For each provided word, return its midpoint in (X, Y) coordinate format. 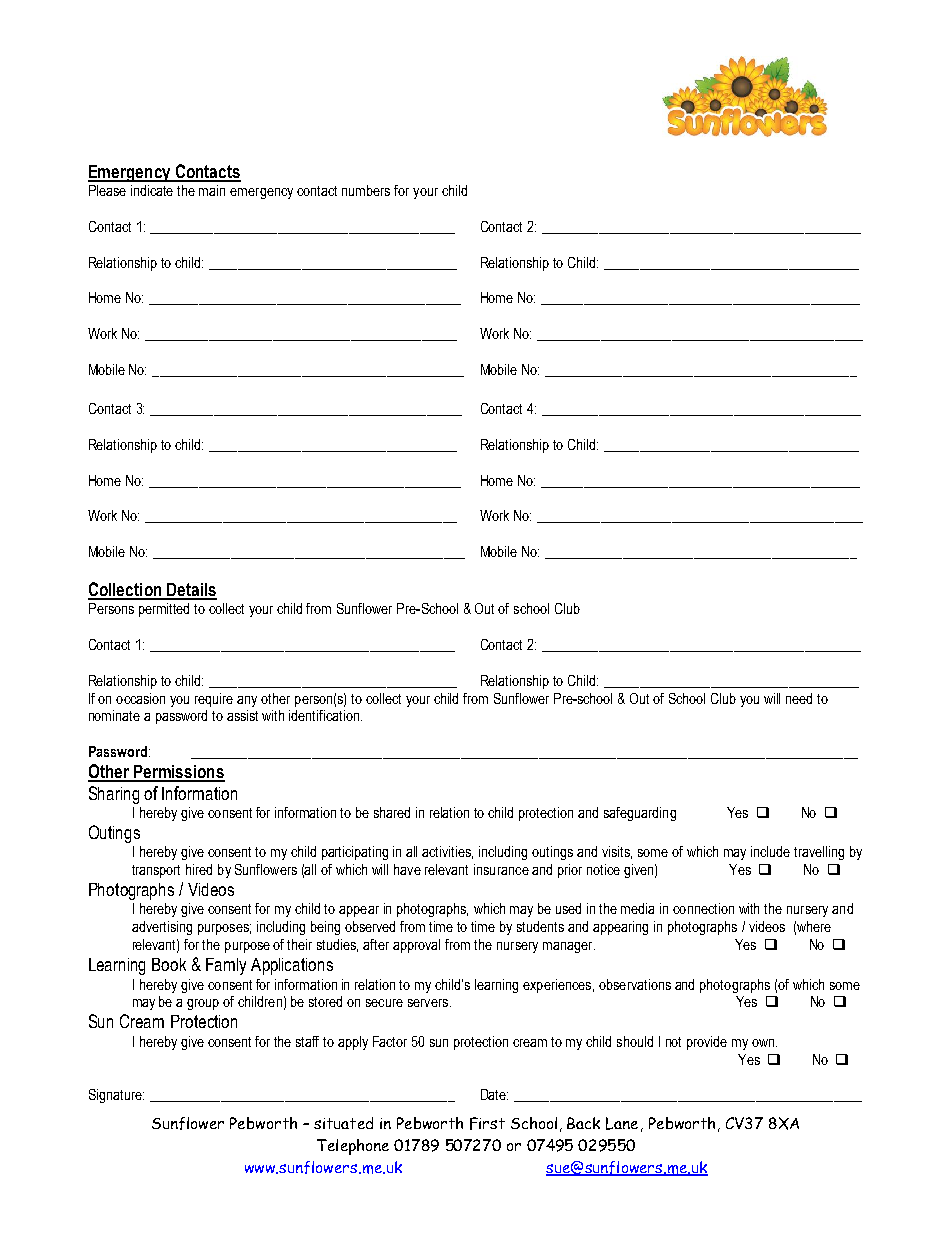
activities (447, 852)
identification (325, 715)
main (212, 190)
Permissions (178, 773)
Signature (116, 1096)
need (799, 698)
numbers (366, 190)
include (770, 851)
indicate (152, 190)
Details (191, 591)
